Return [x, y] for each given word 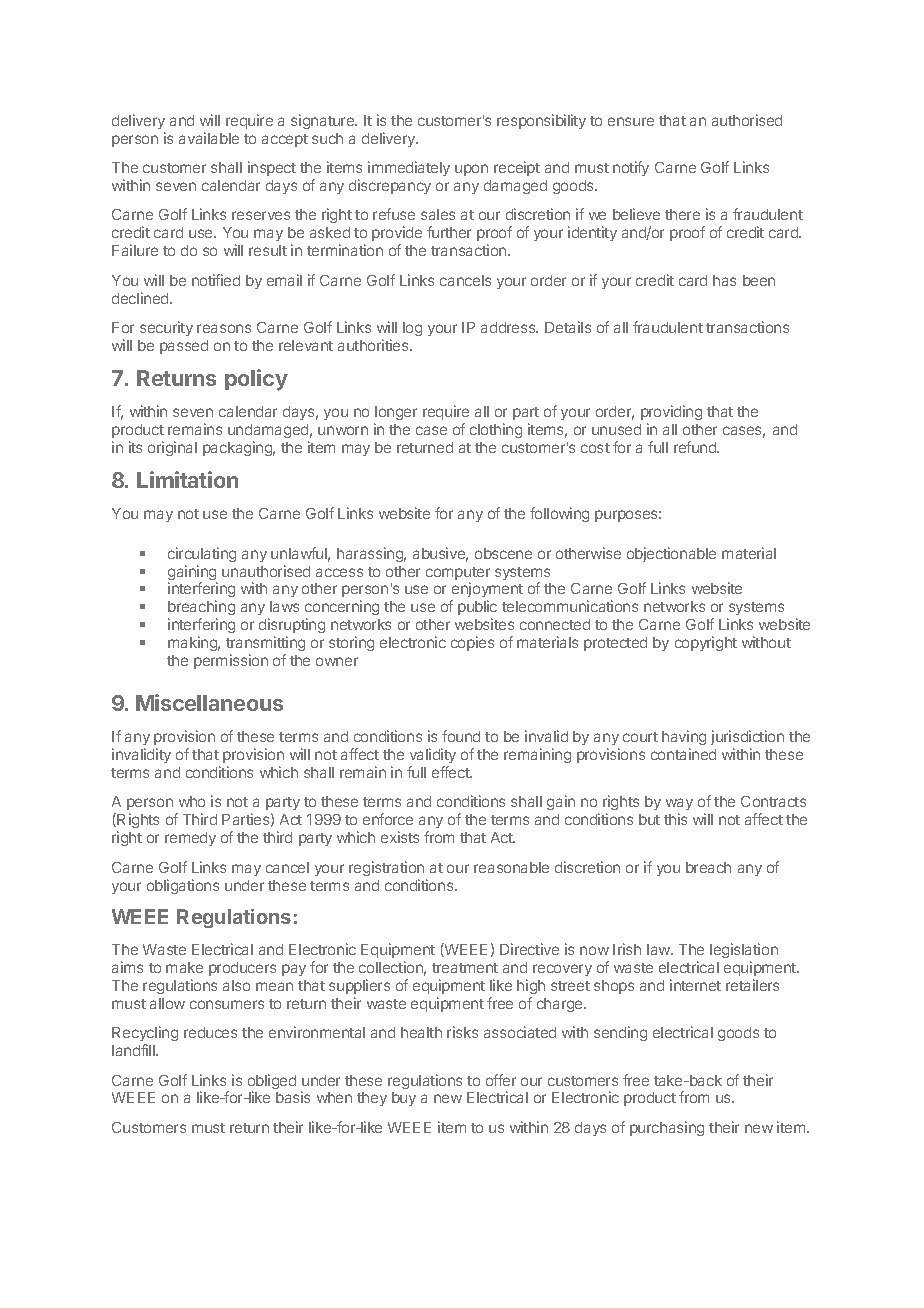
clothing [496, 430]
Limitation [187, 479]
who [192, 801]
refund [696, 447]
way [679, 806]
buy [404, 1099]
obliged [272, 1083]
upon [471, 170]
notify [631, 168]
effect [452, 772]
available [209, 138]
